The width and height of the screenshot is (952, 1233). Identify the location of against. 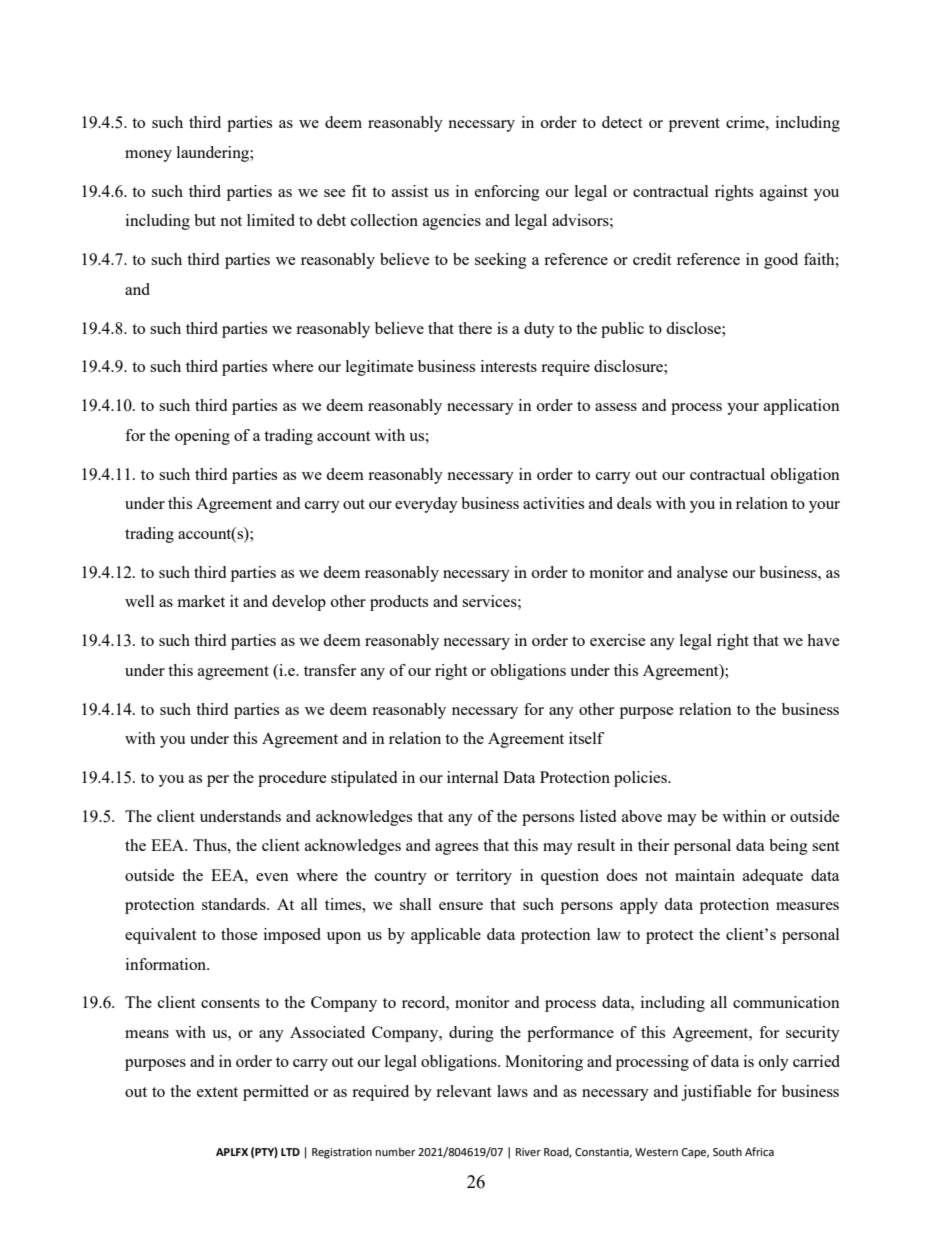
(784, 193).
